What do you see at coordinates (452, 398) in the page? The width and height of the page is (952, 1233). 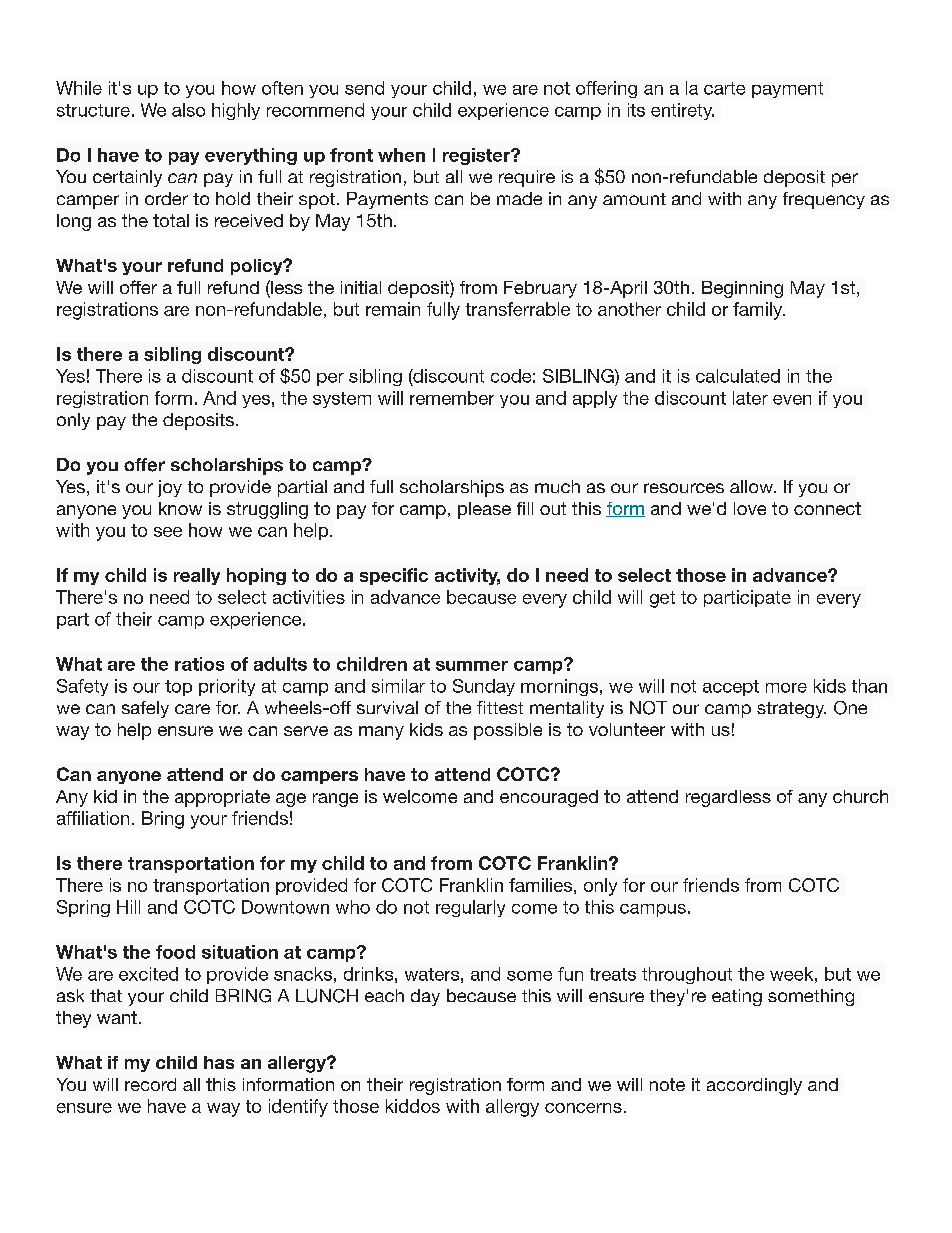 I see `remember` at bounding box center [452, 398].
